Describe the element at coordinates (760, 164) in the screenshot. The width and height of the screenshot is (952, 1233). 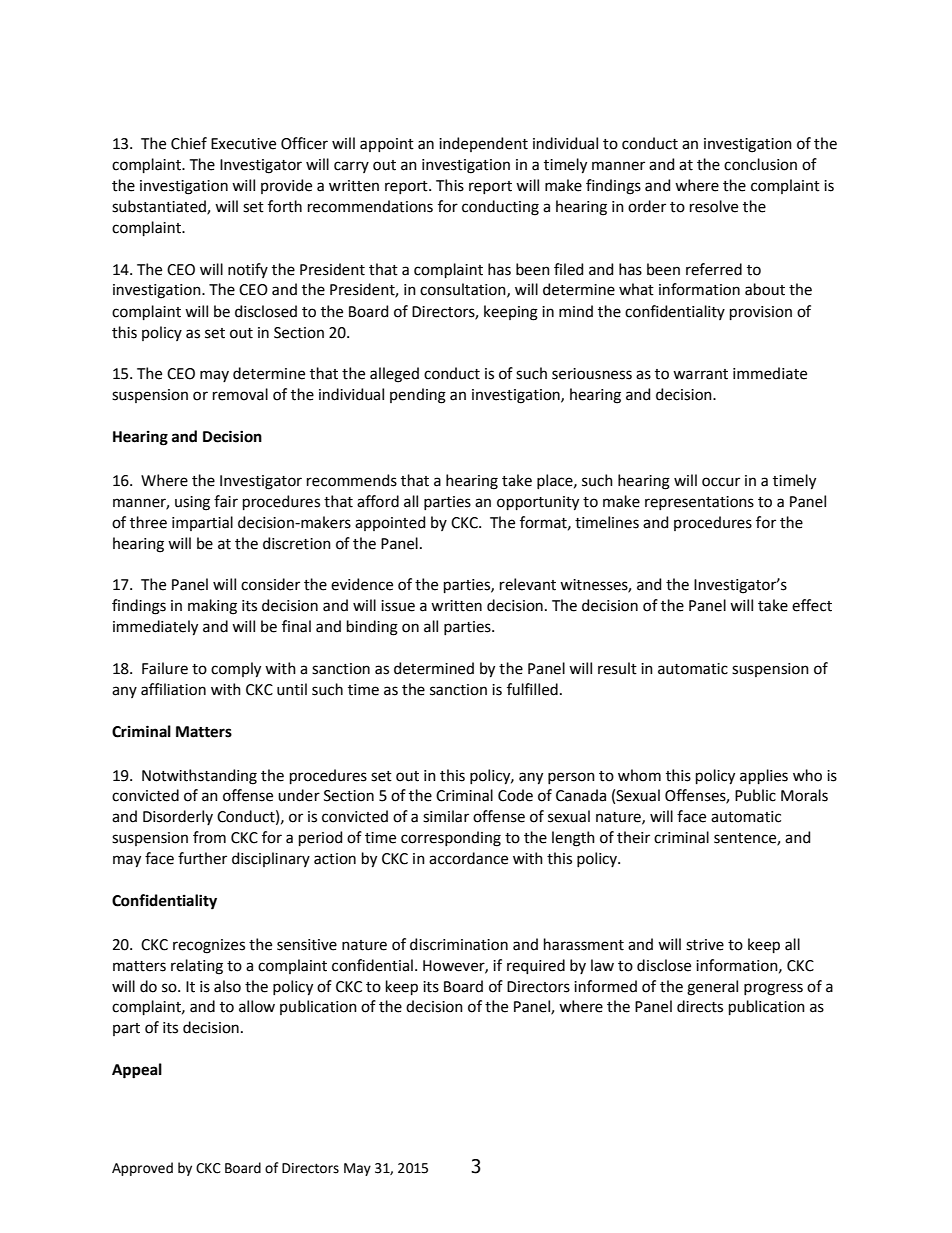
I see `conclusion` at that location.
